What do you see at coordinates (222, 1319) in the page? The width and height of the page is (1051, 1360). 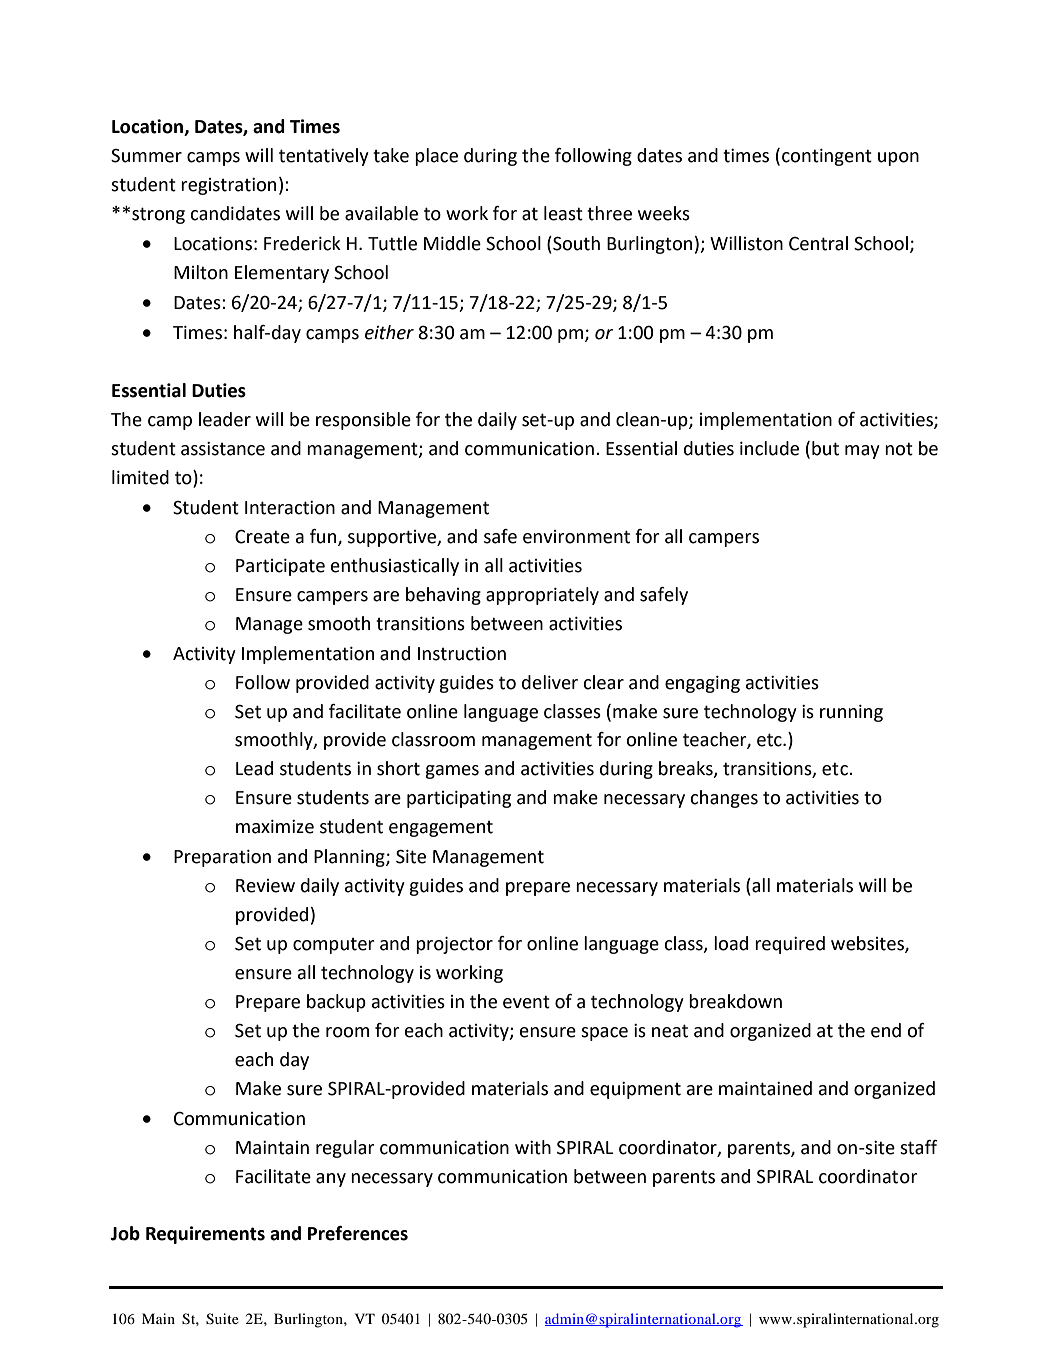 I see `Suite` at bounding box center [222, 1319].
